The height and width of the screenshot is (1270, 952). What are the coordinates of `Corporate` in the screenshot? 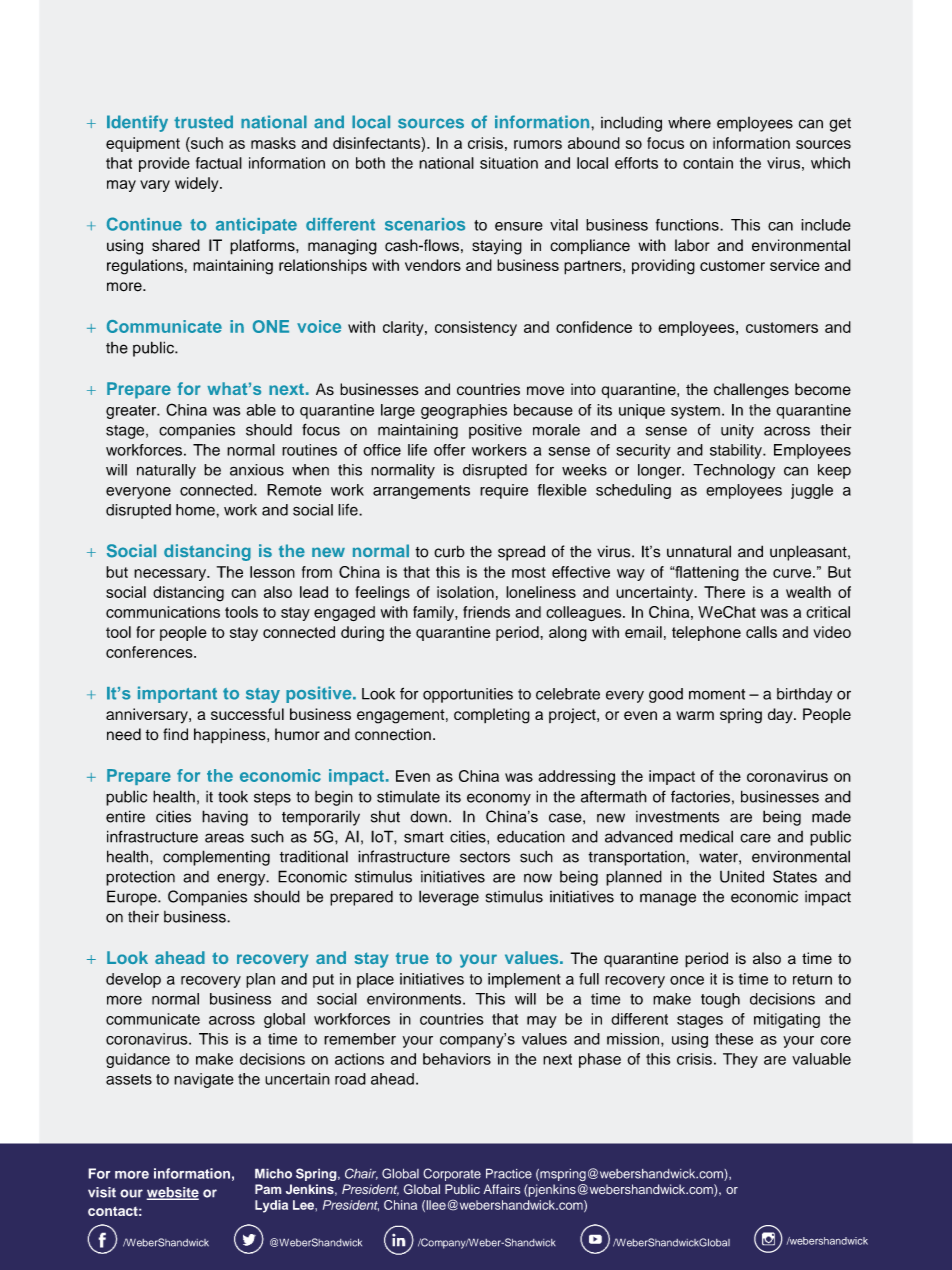 It's located at (452, 1174).
